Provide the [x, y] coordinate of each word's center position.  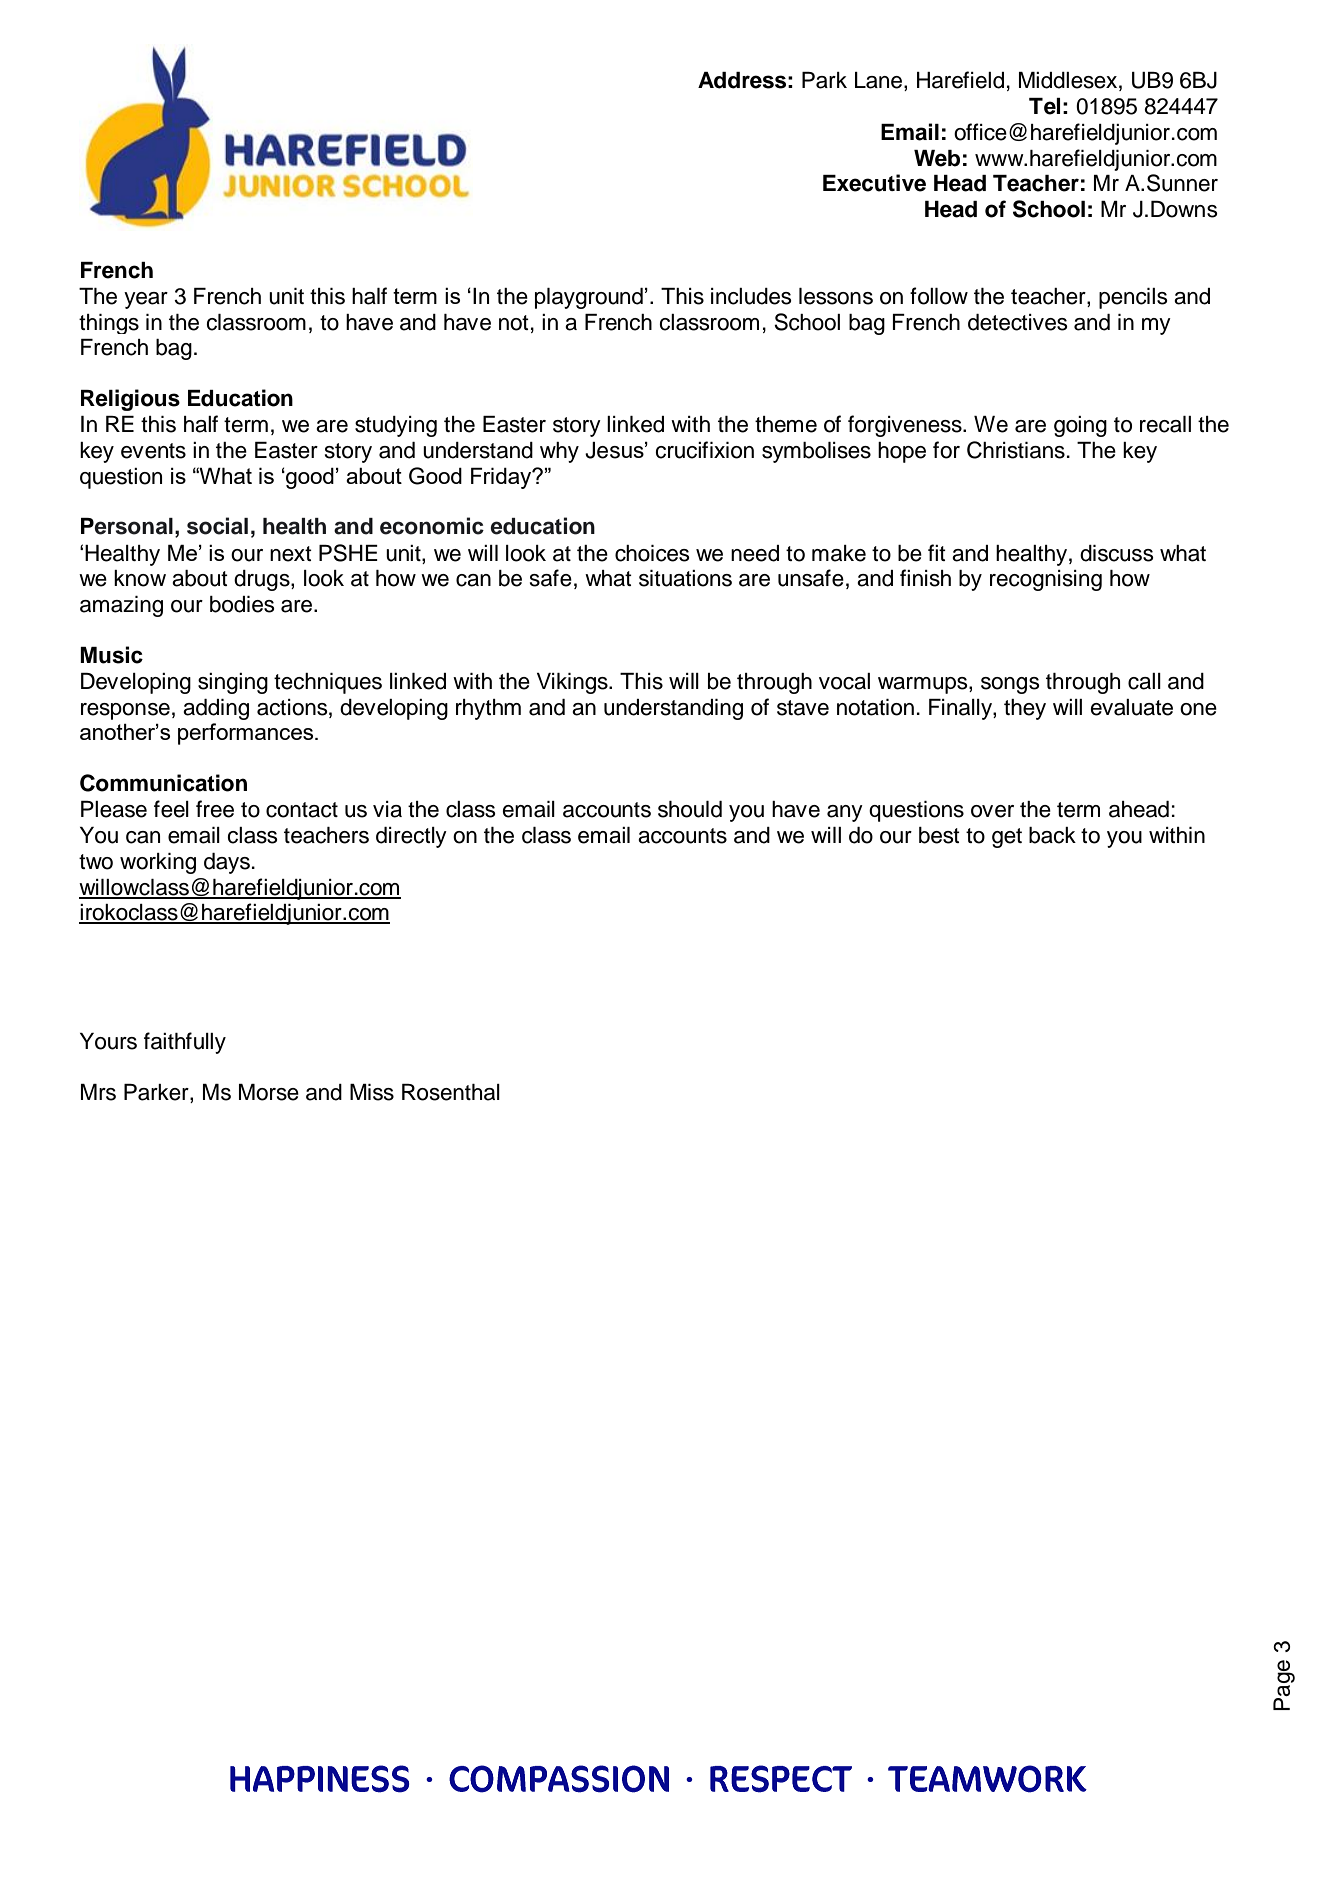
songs [1010, 685]
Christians [1016, 450]
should [690, 809]
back [1052, 835]
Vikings [573, 683]
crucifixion [704, 450]
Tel [1044, 106]
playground [589, 298]
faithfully [185, 1043]
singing [233, 683]
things [109, 324]
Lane [878, 80]
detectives [1018, 322]
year [146, 300]
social [217, 526]
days [227, 863]
